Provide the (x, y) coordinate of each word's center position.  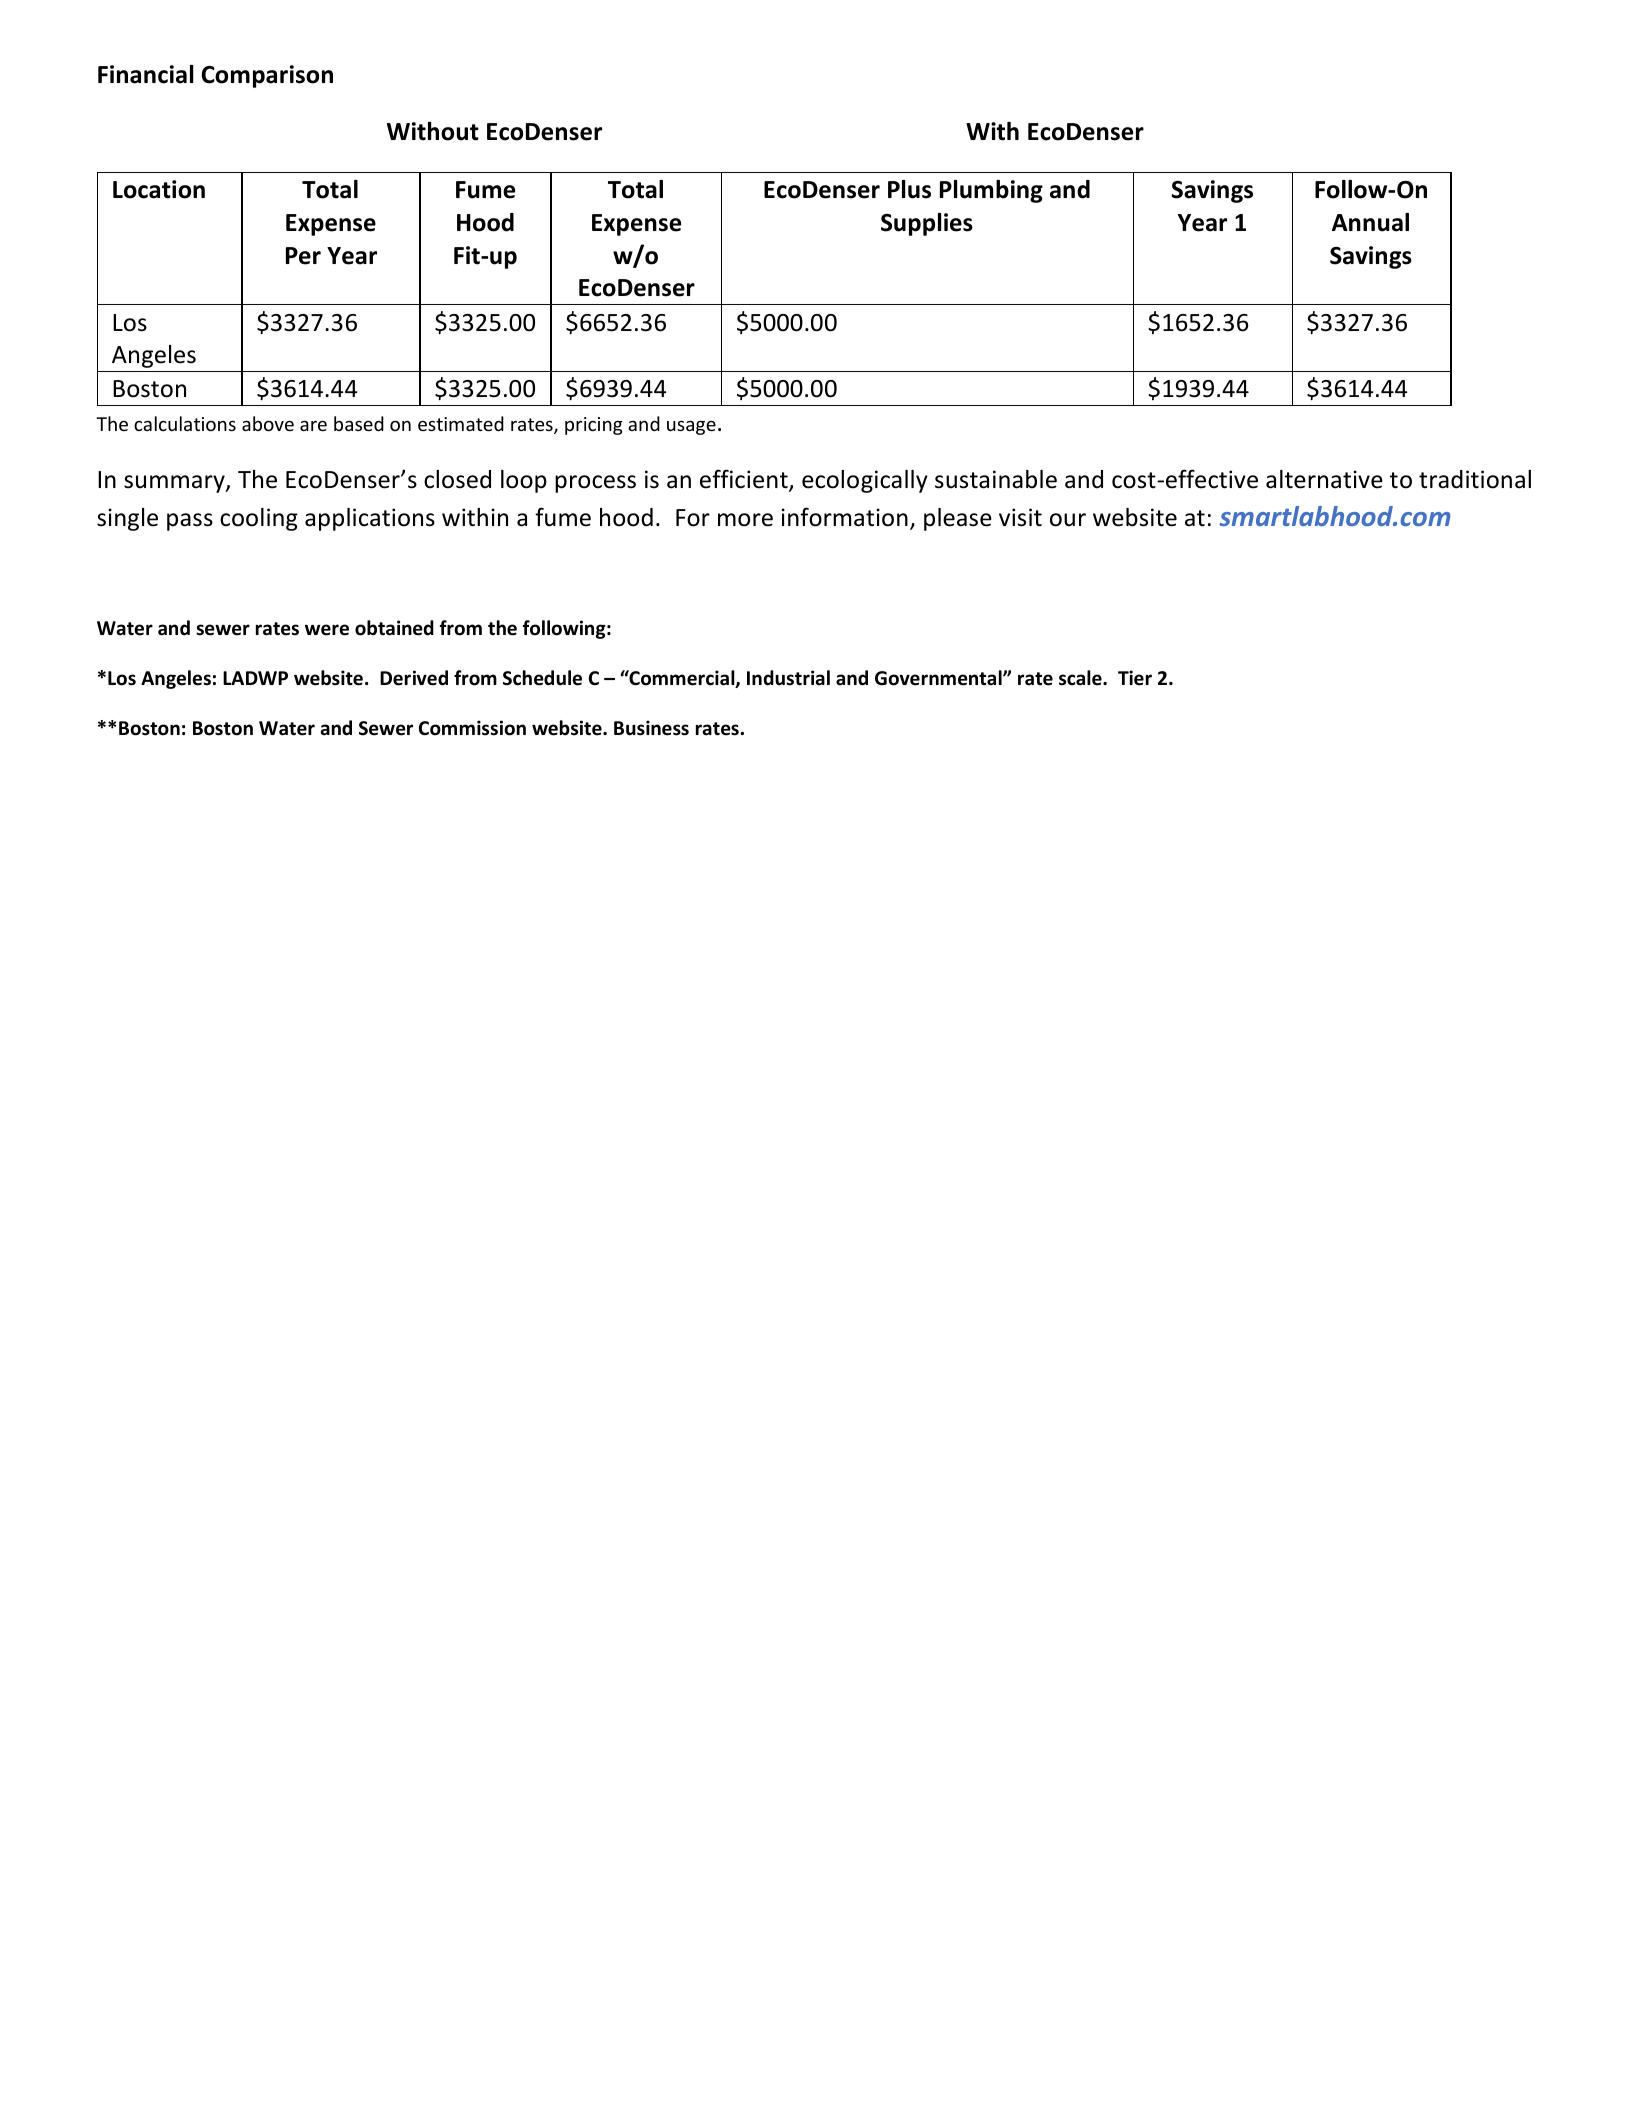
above (268, 423)
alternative (1324, 479)
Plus (909, 189)
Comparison (267, 76)
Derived (414, 678)
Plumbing (991, 191)
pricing (594, 426)
